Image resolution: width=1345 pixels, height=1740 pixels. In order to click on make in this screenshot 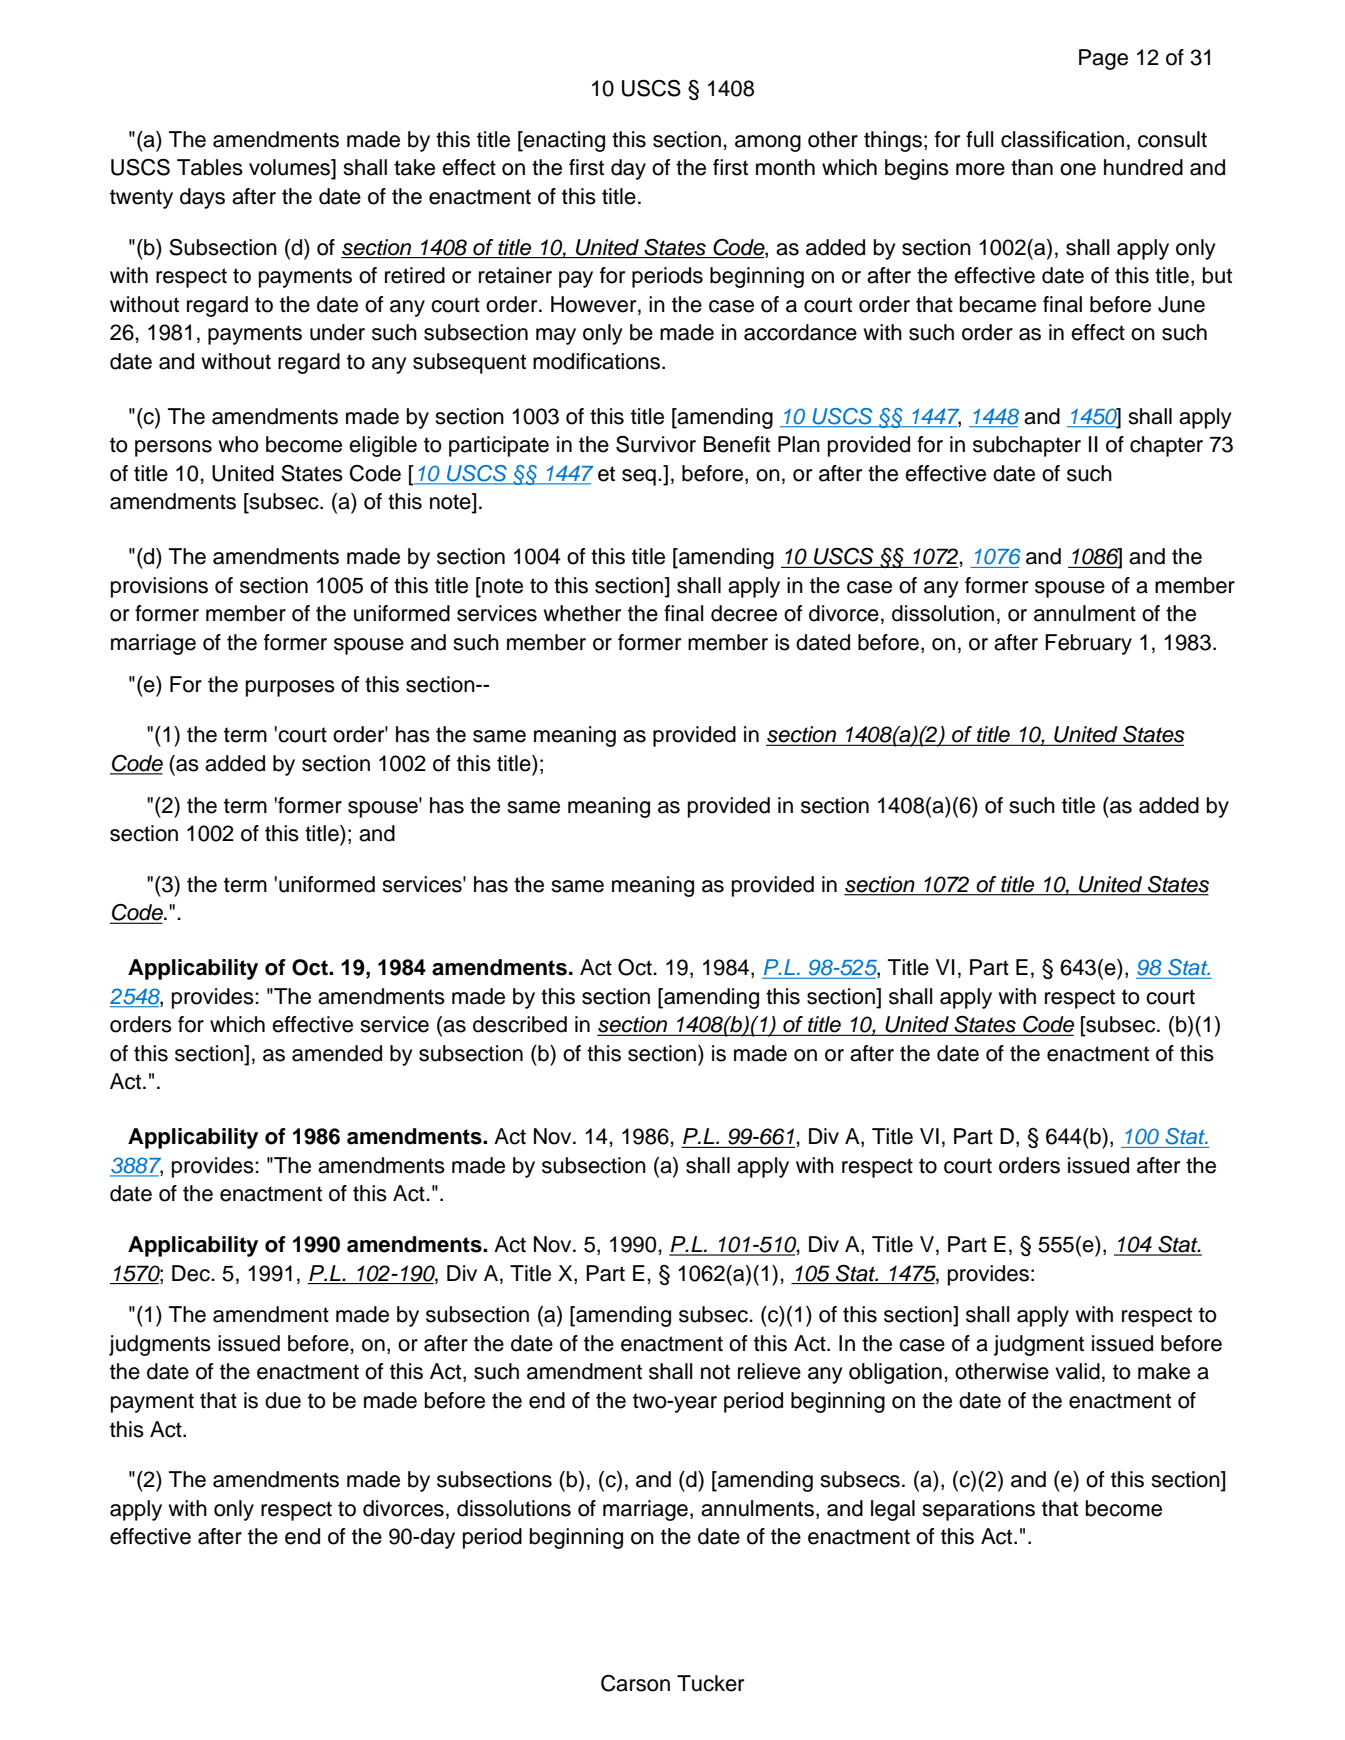, I will do `click(1164, 1371)`.
